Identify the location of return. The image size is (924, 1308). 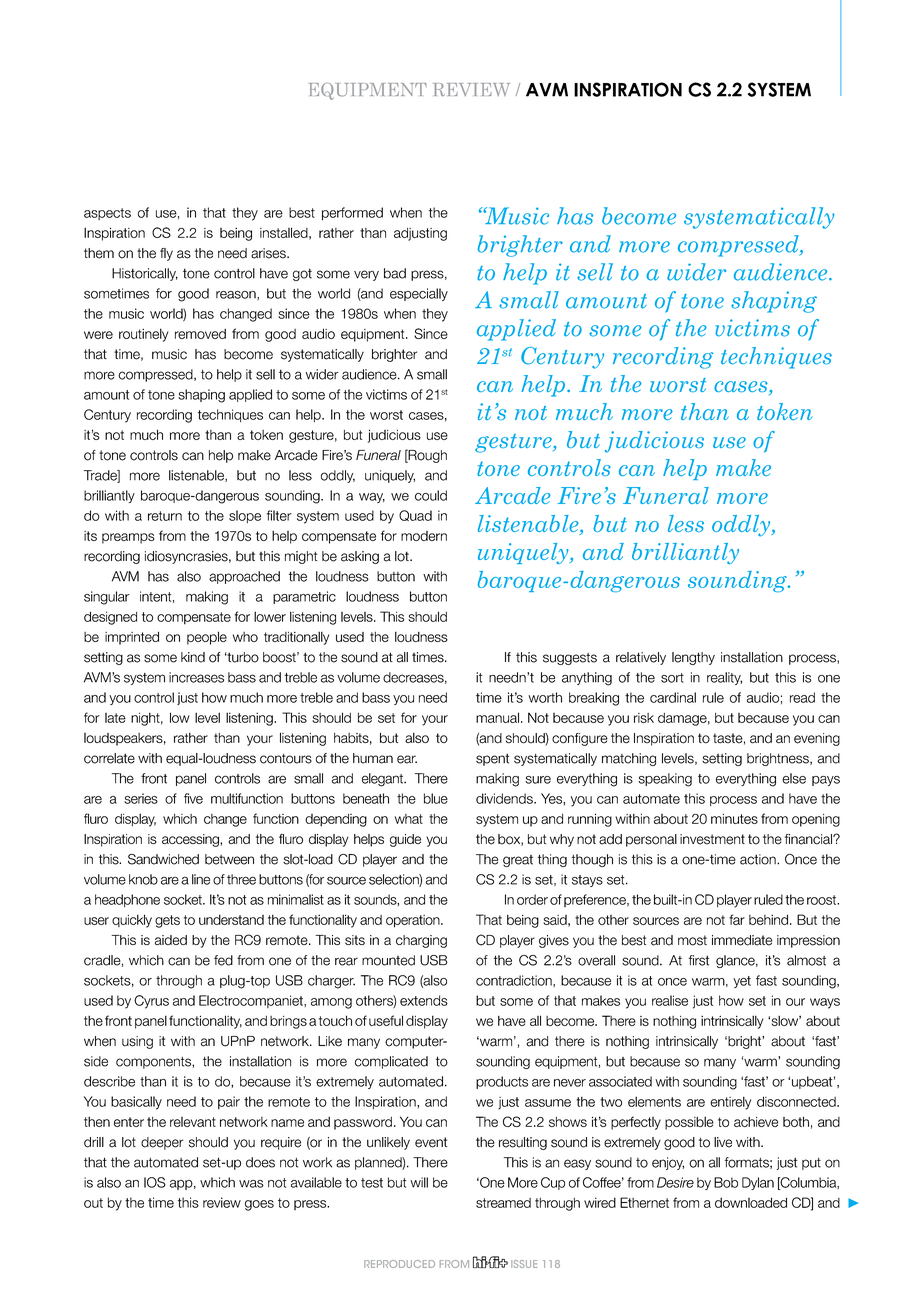
(165, 516).
